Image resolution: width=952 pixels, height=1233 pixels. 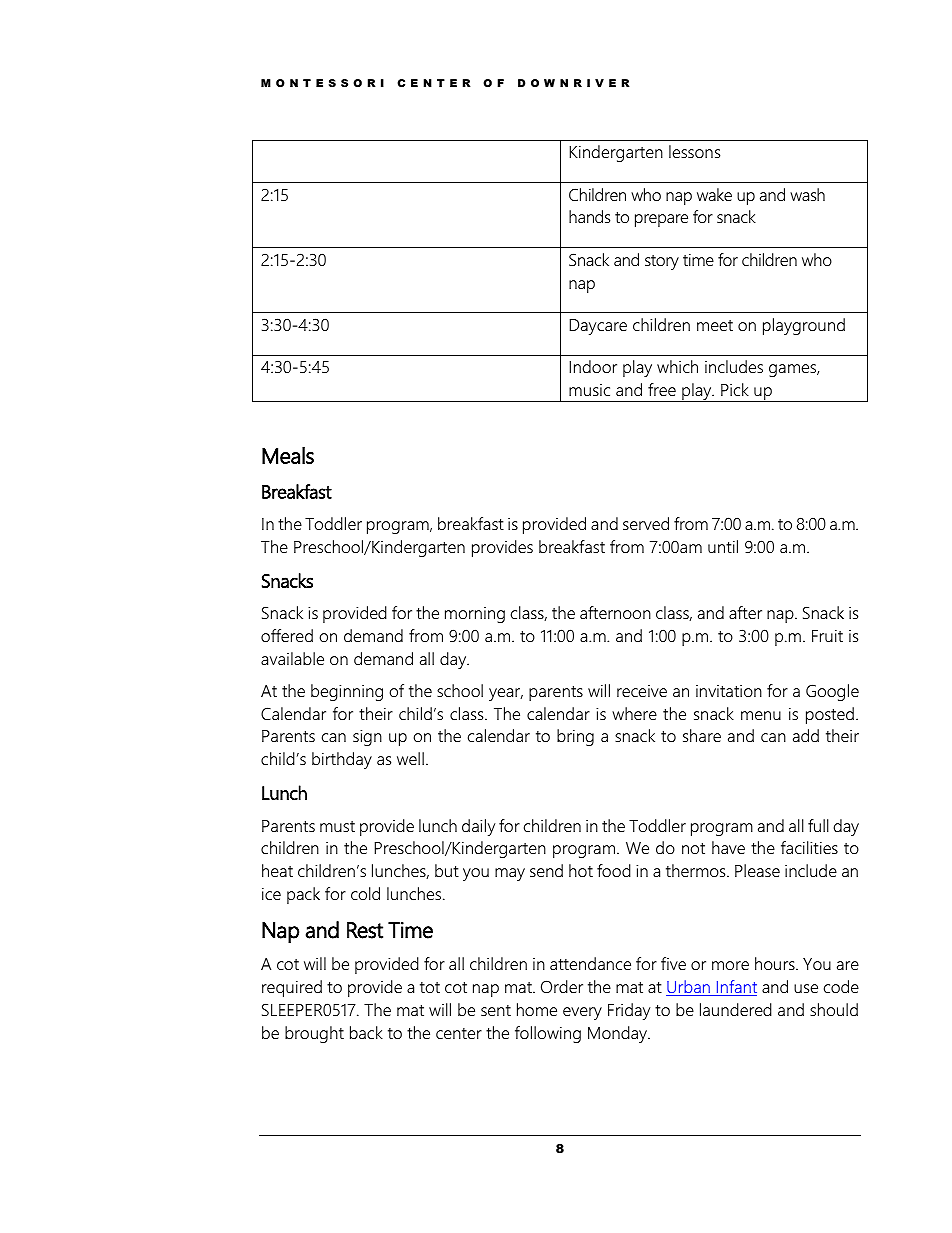 What do you see at coordinates (575, 737) in the document?
I see `bring` at bounding box center [575, 737].
